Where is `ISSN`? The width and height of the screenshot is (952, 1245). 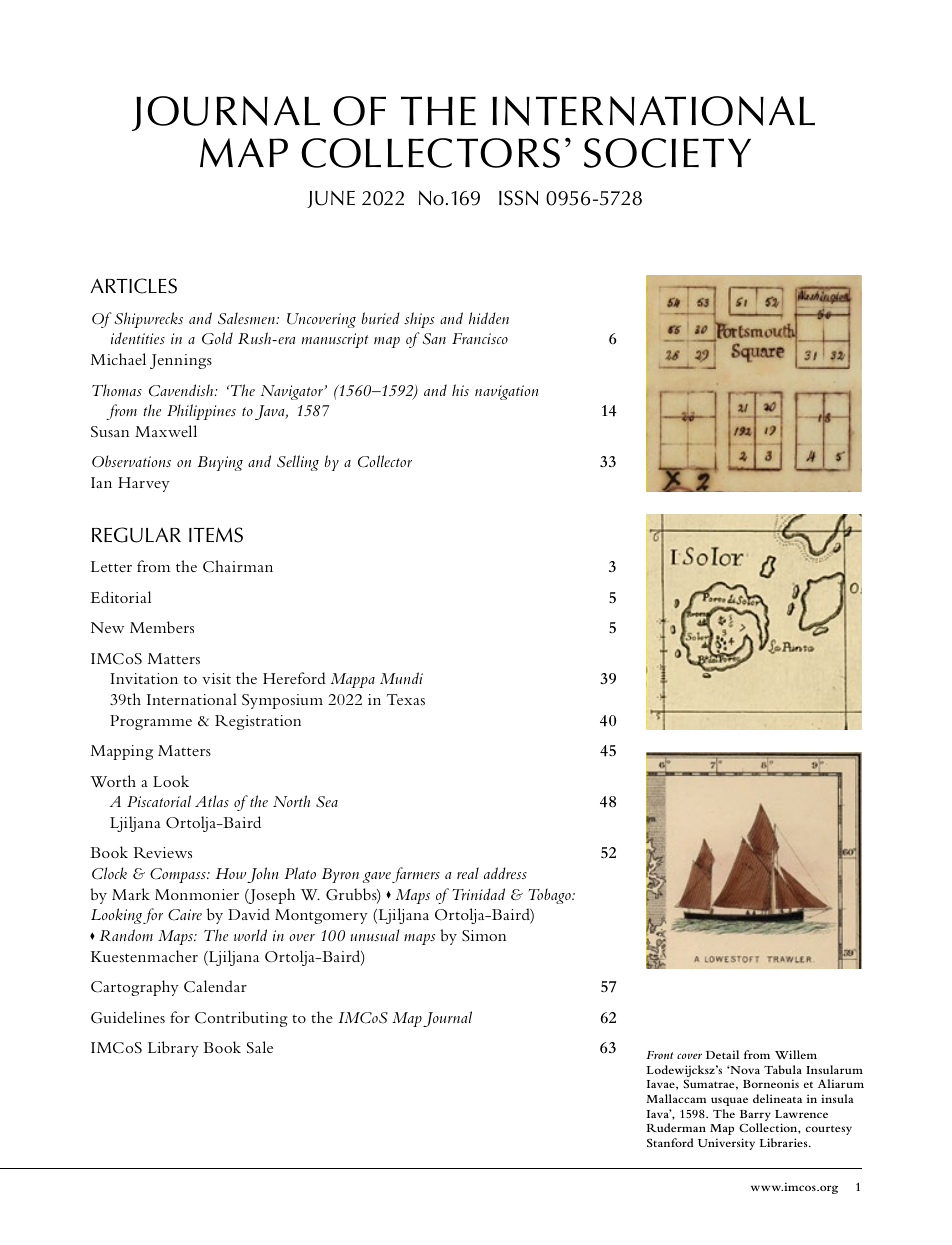
ISSN is located at coordinates (518, 198).
